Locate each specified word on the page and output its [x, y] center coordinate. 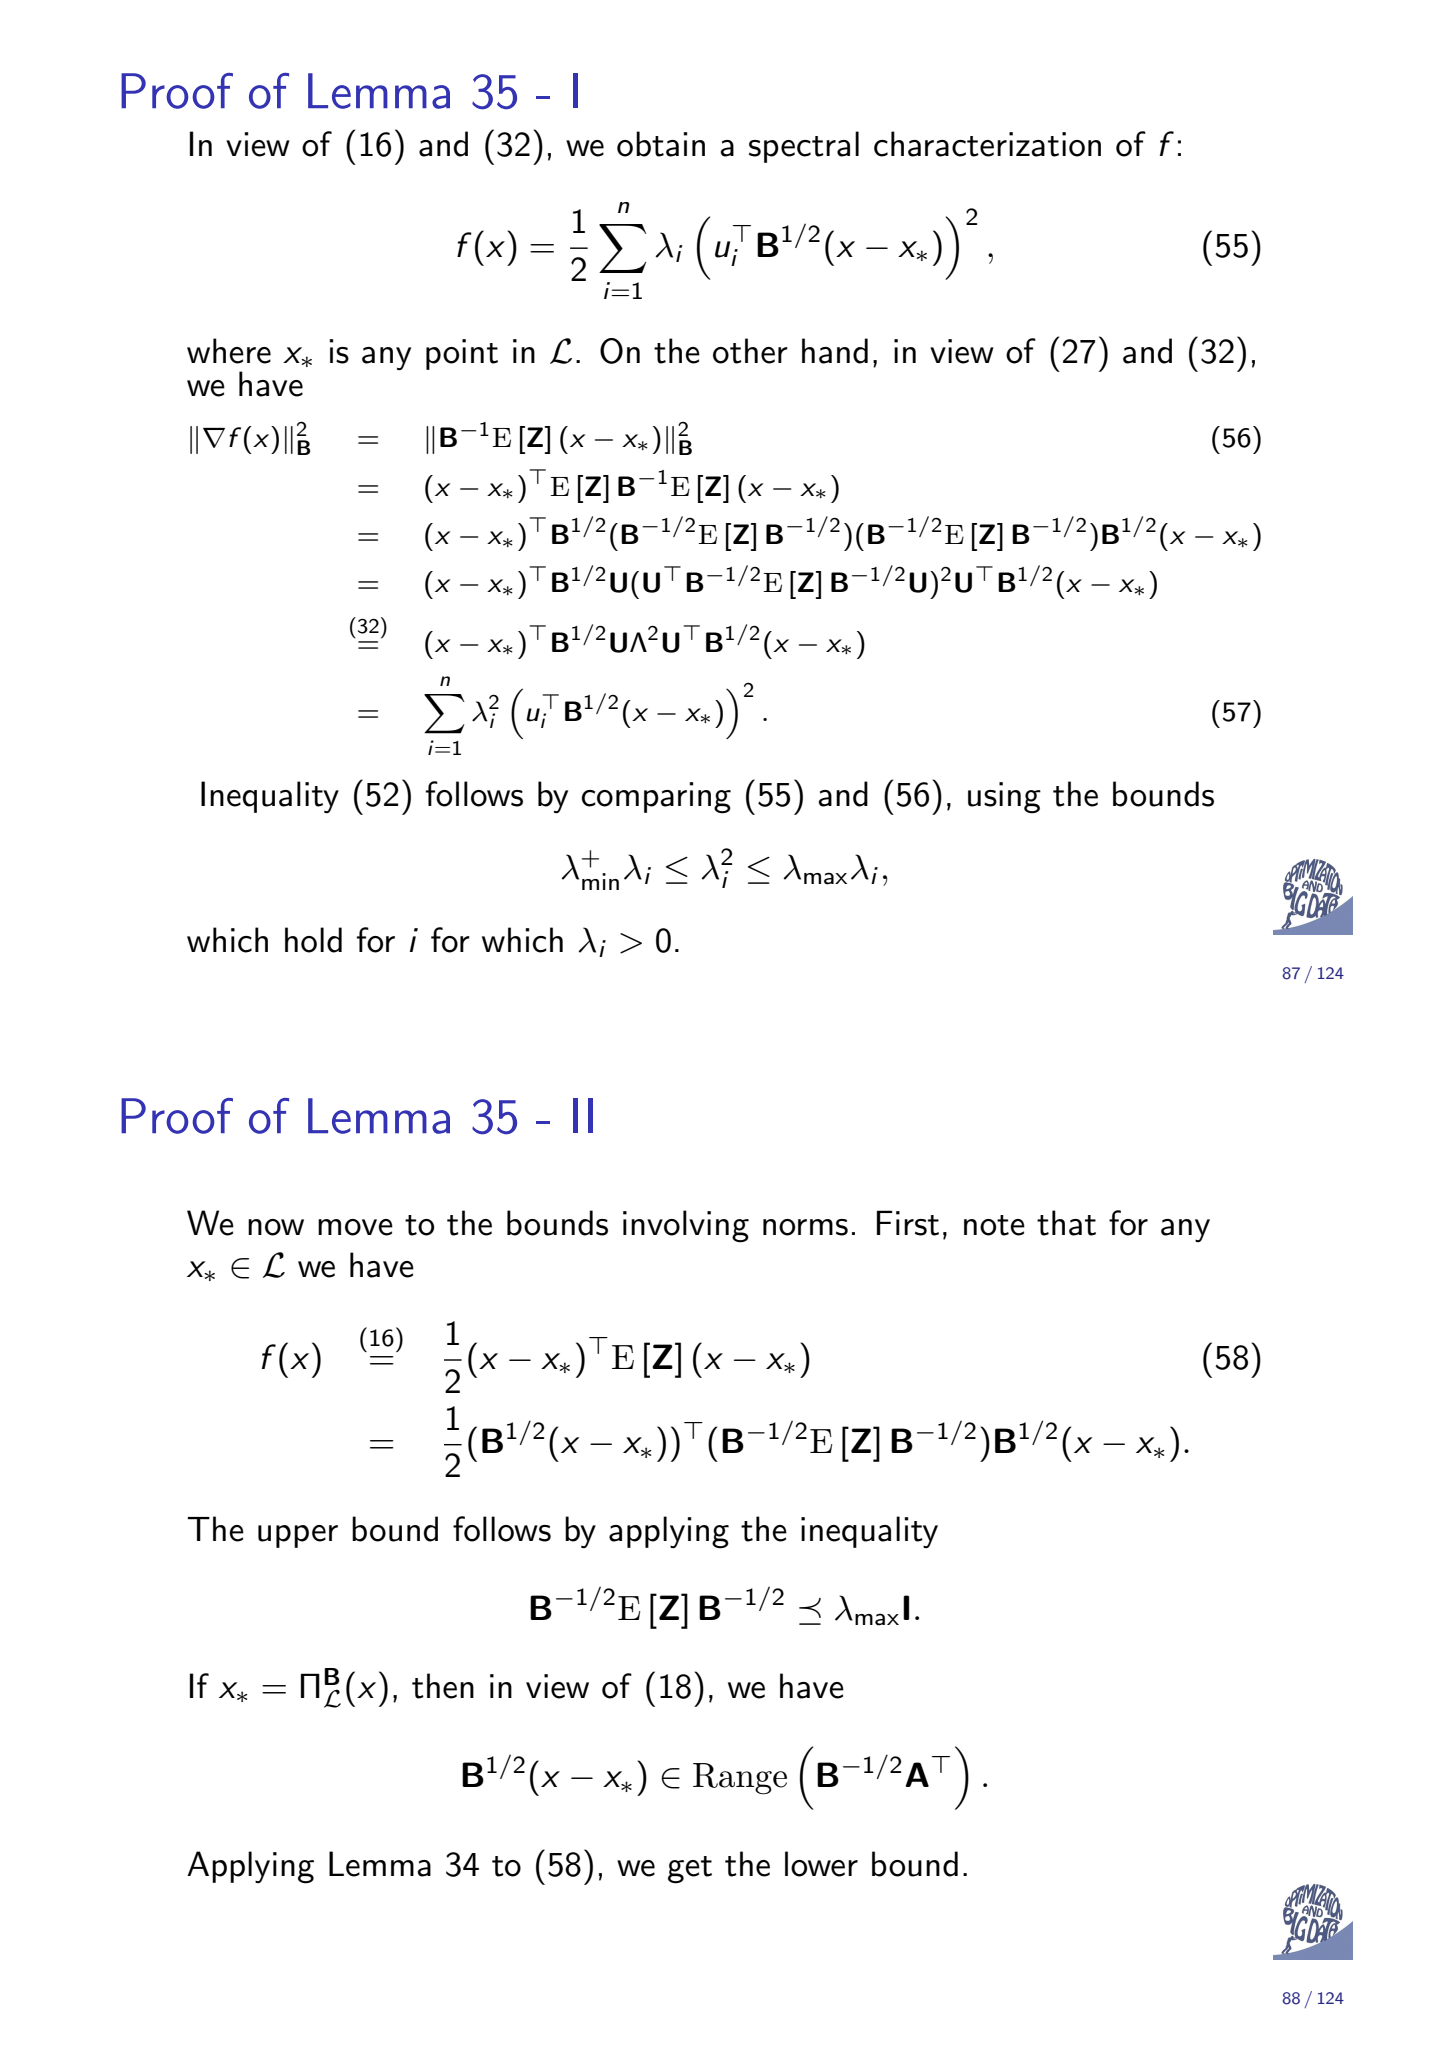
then [443, 1686]
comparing [656, 798]
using [1004, 798]
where [229, 351]
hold [313, 940]
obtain [661, 144]
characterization [987, 144]
